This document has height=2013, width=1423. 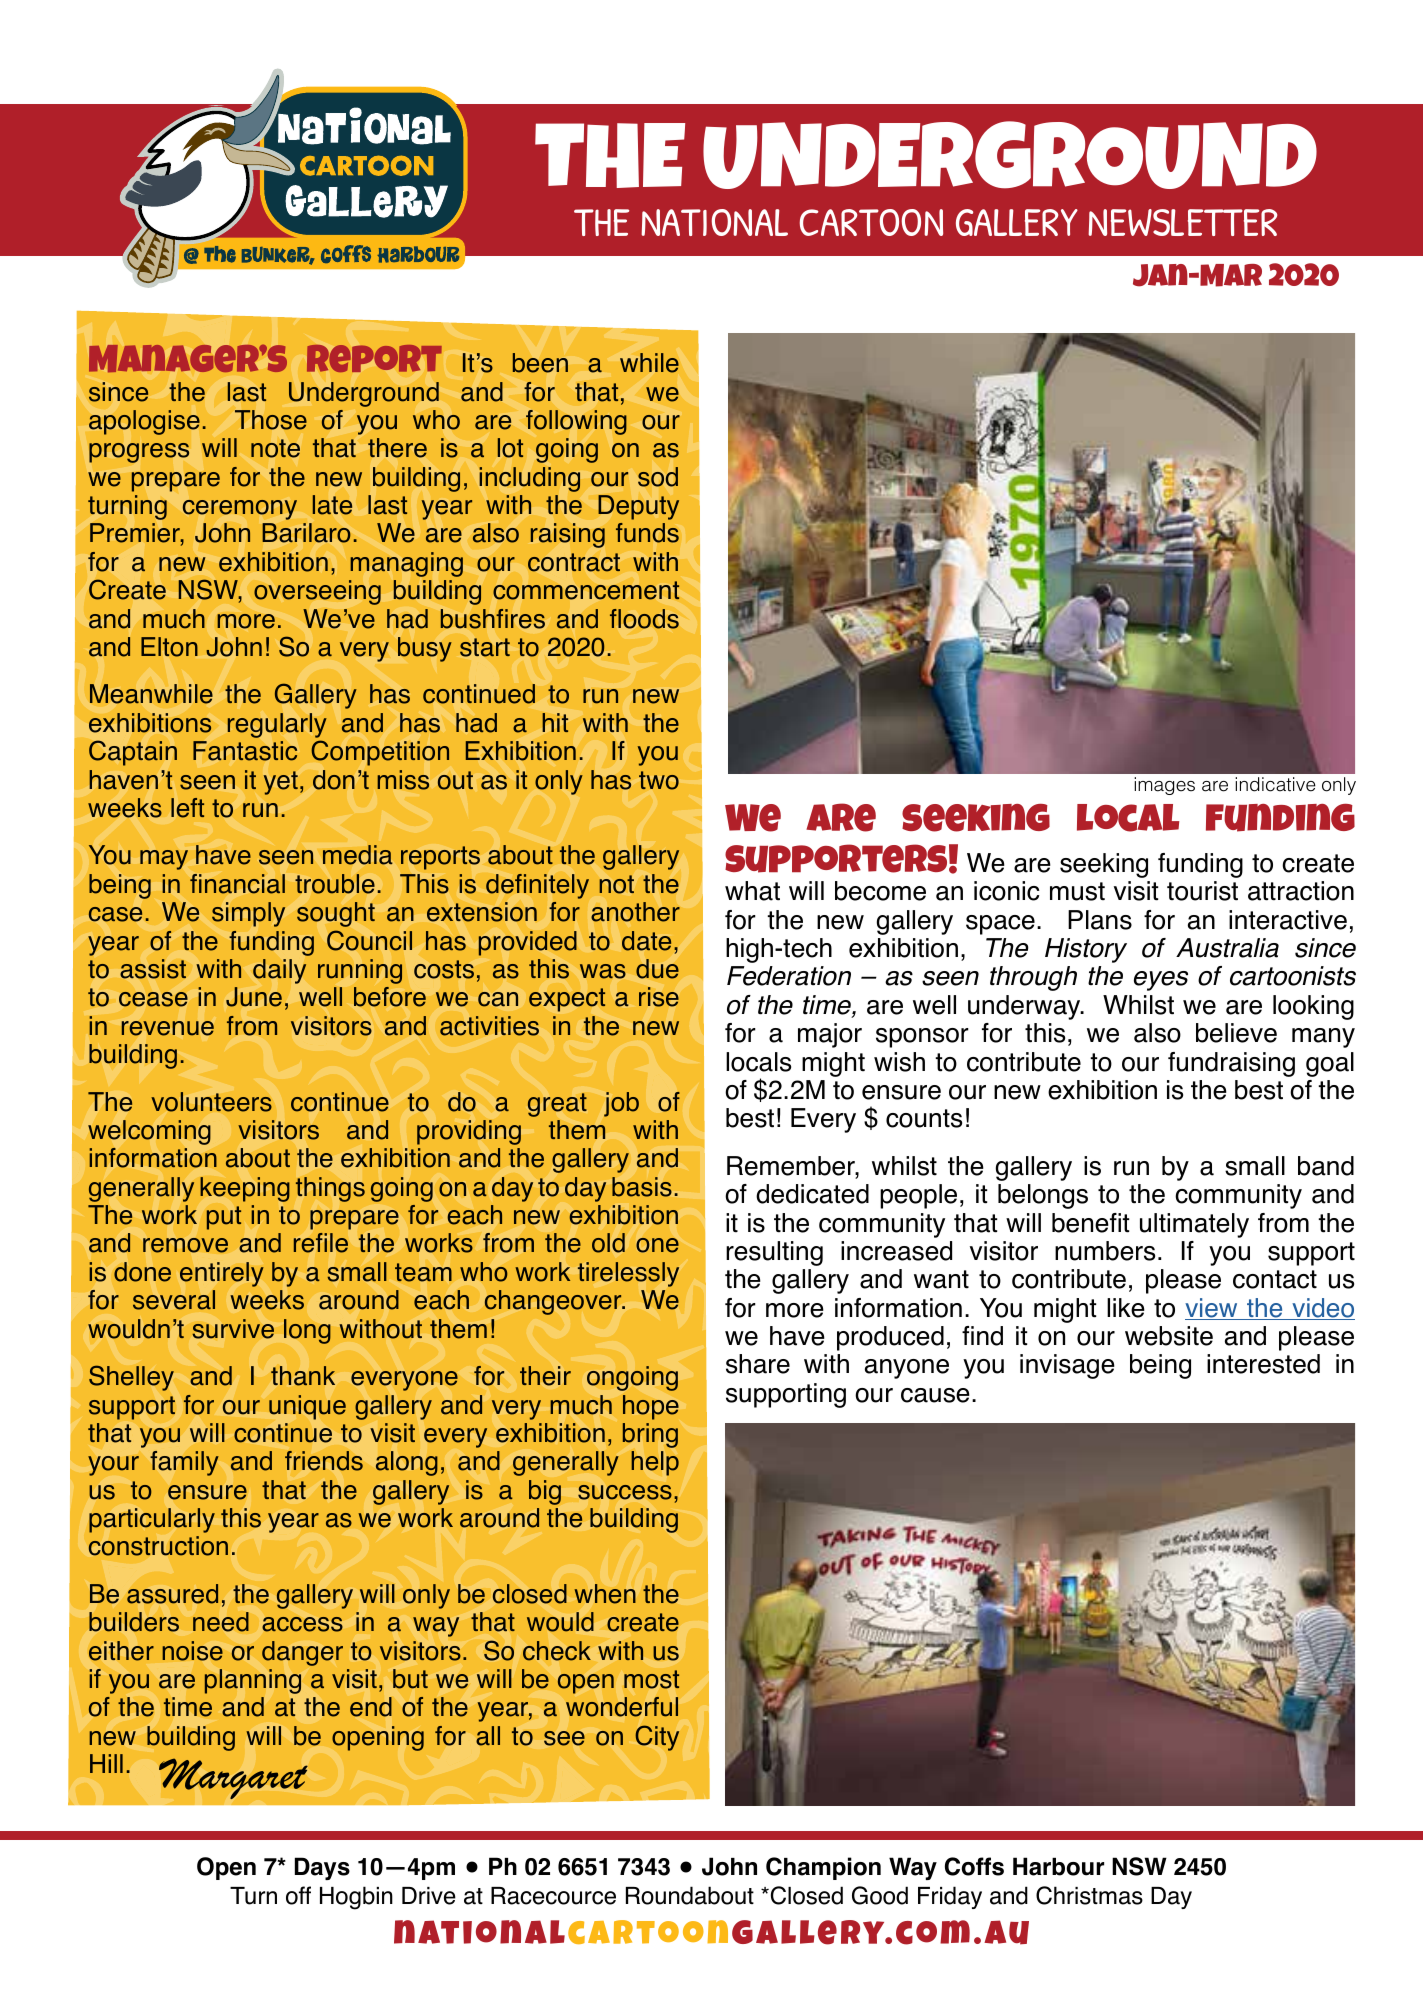 I want to click on job, so click(x=621, y=1104).
